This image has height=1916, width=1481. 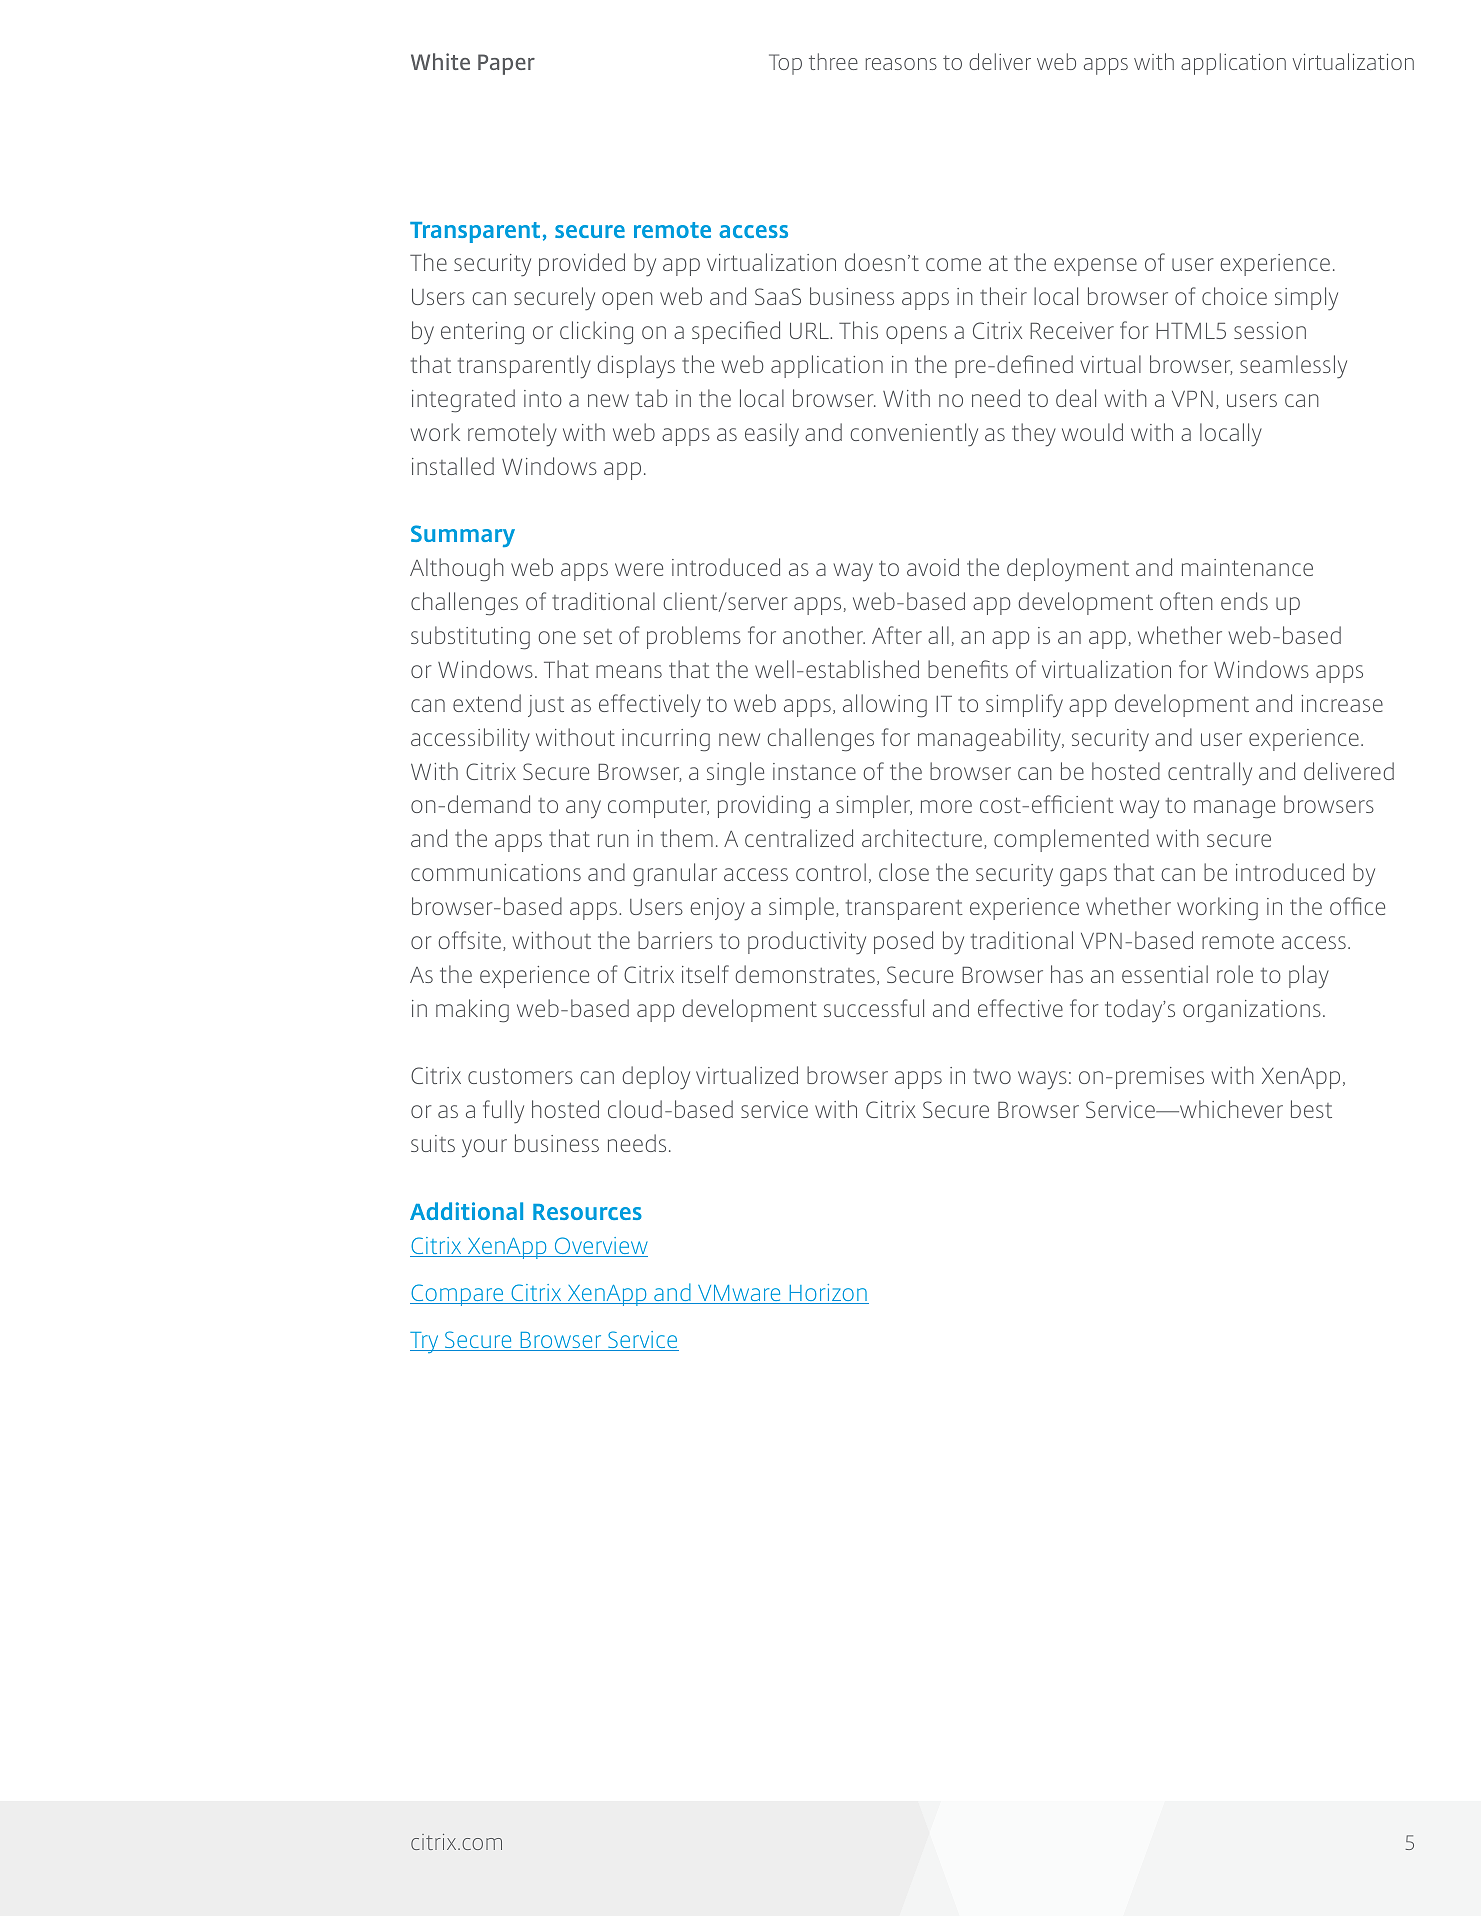 I want to click on increase, so click(x=1342, y=703).
